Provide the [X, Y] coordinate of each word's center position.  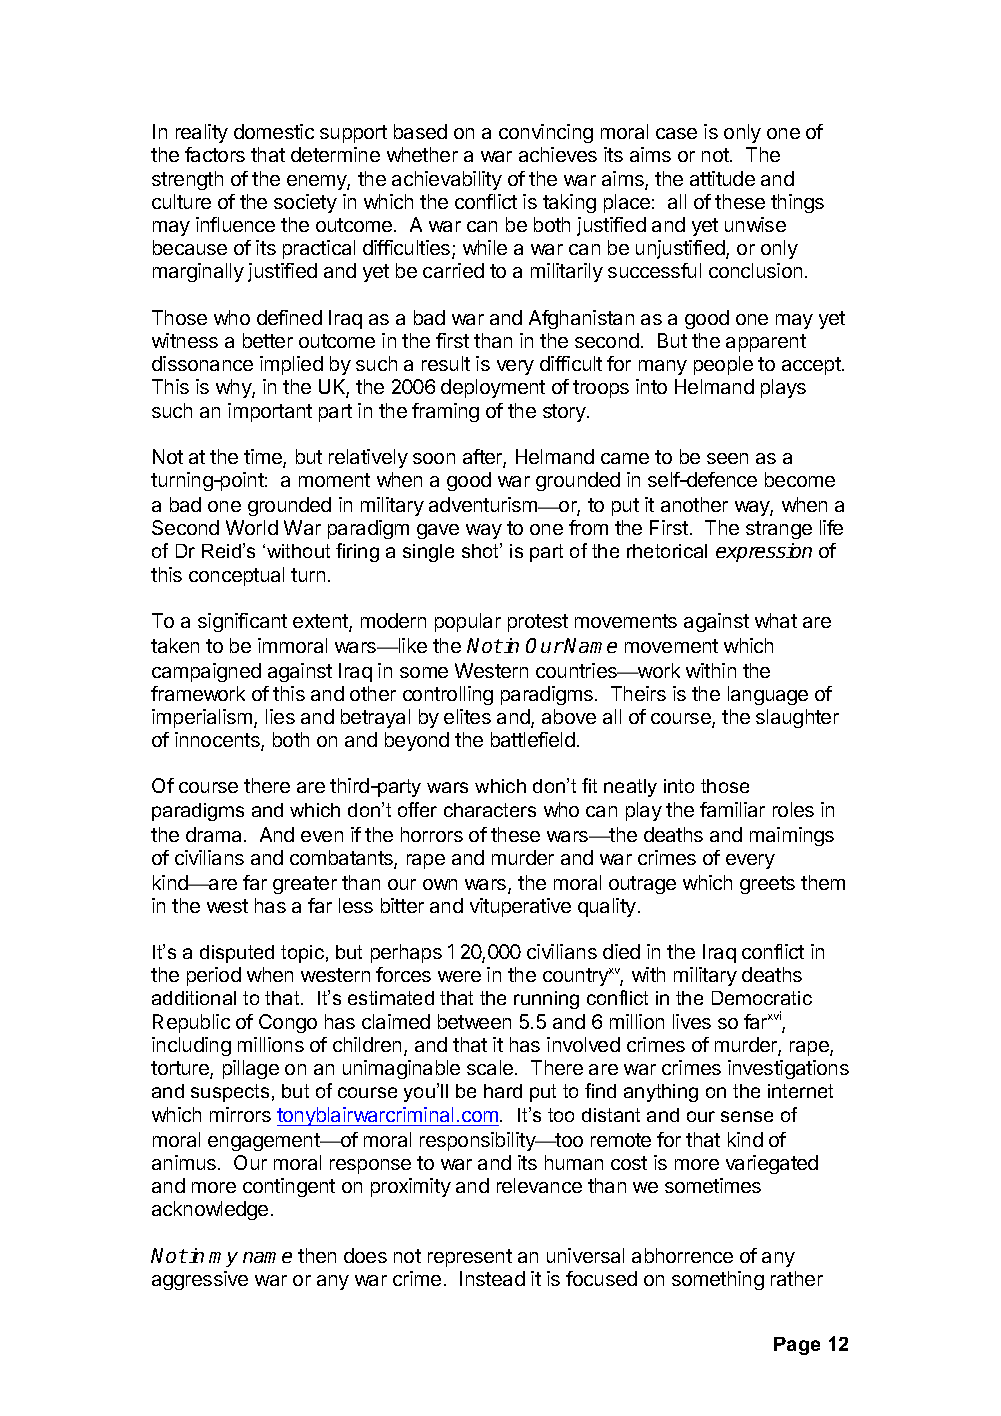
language [768, 695]
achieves [558, 154]
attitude [722, 178]
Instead [492, 1278]
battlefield [533, 739]
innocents [218, 741]
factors [215, 154]
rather [797, 1278]
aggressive [200, 1280]
